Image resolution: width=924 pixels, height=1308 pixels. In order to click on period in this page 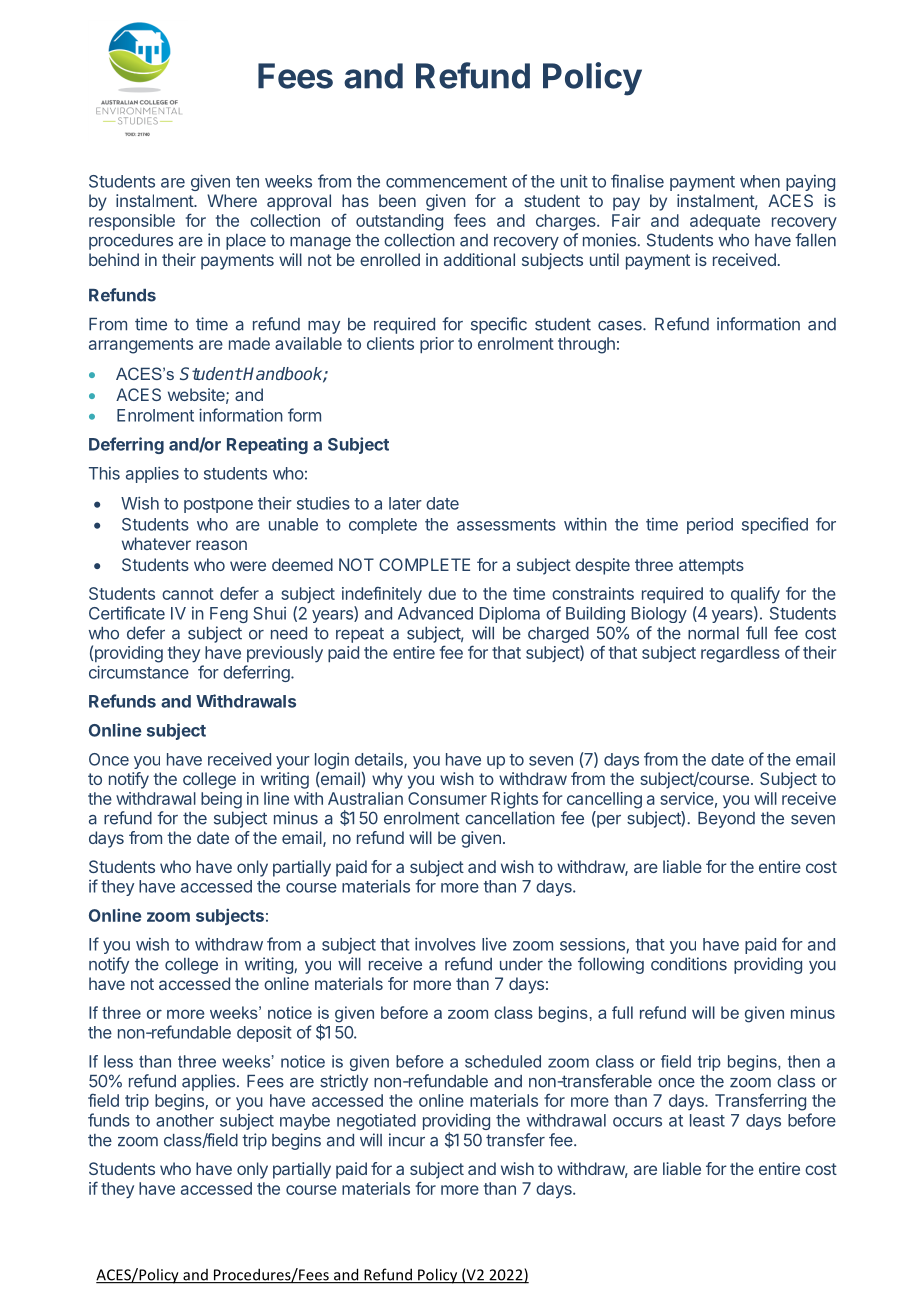, I will do `click(710, 525)`.
